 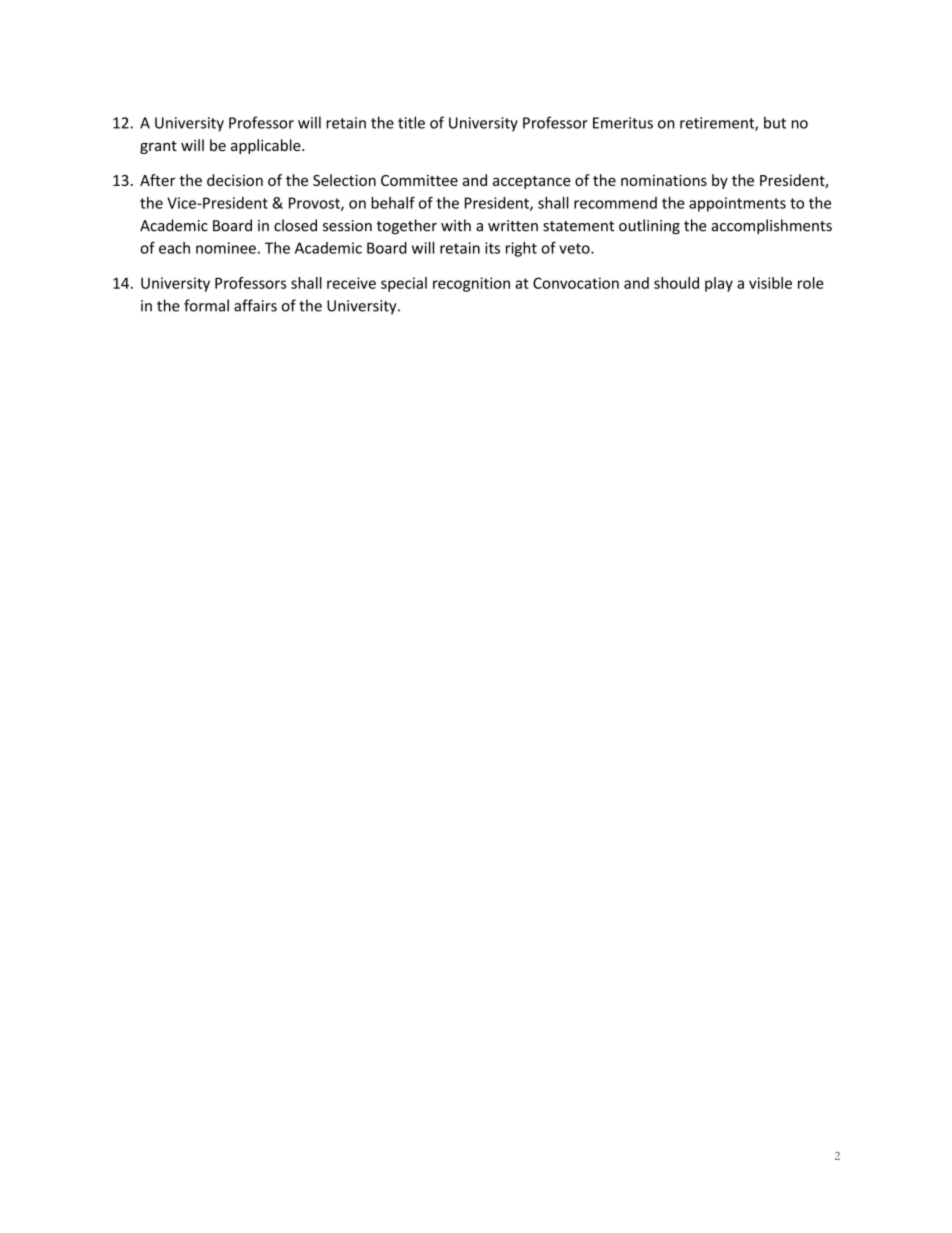 What do you see at coordinates (295, 225) in the screenshot?
I see `closed` at bounding box center [295, 225].
